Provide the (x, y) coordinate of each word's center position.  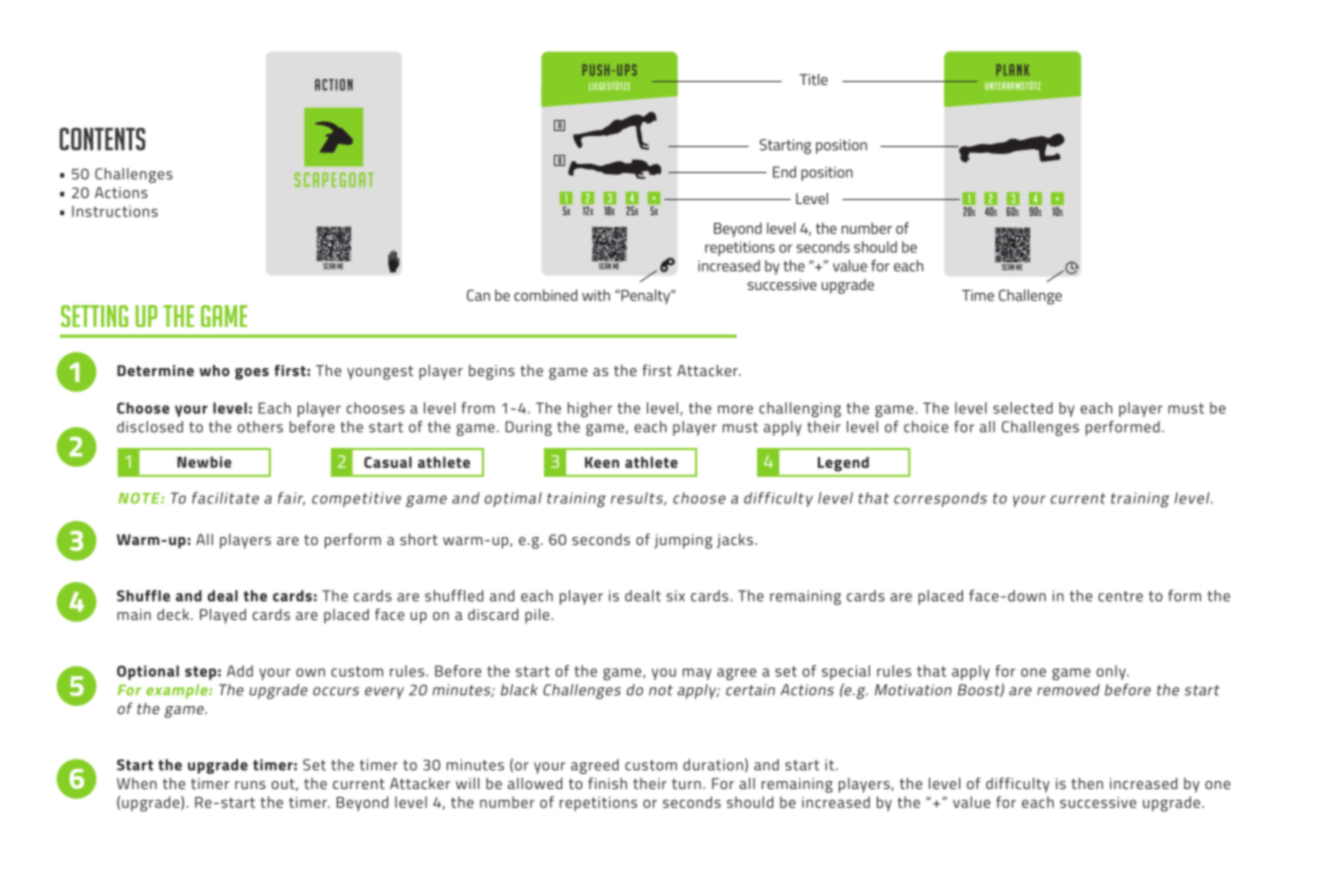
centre (1120, 596)
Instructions (115, 211)
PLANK (1012, 70)
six (675, 596)
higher (590, 409)
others (260, 427)
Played (223, 616)
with (596, 295)
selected (1023, 408)
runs (250, 785)
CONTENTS (102, 139)
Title (813, 79)
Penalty (645, 296)
